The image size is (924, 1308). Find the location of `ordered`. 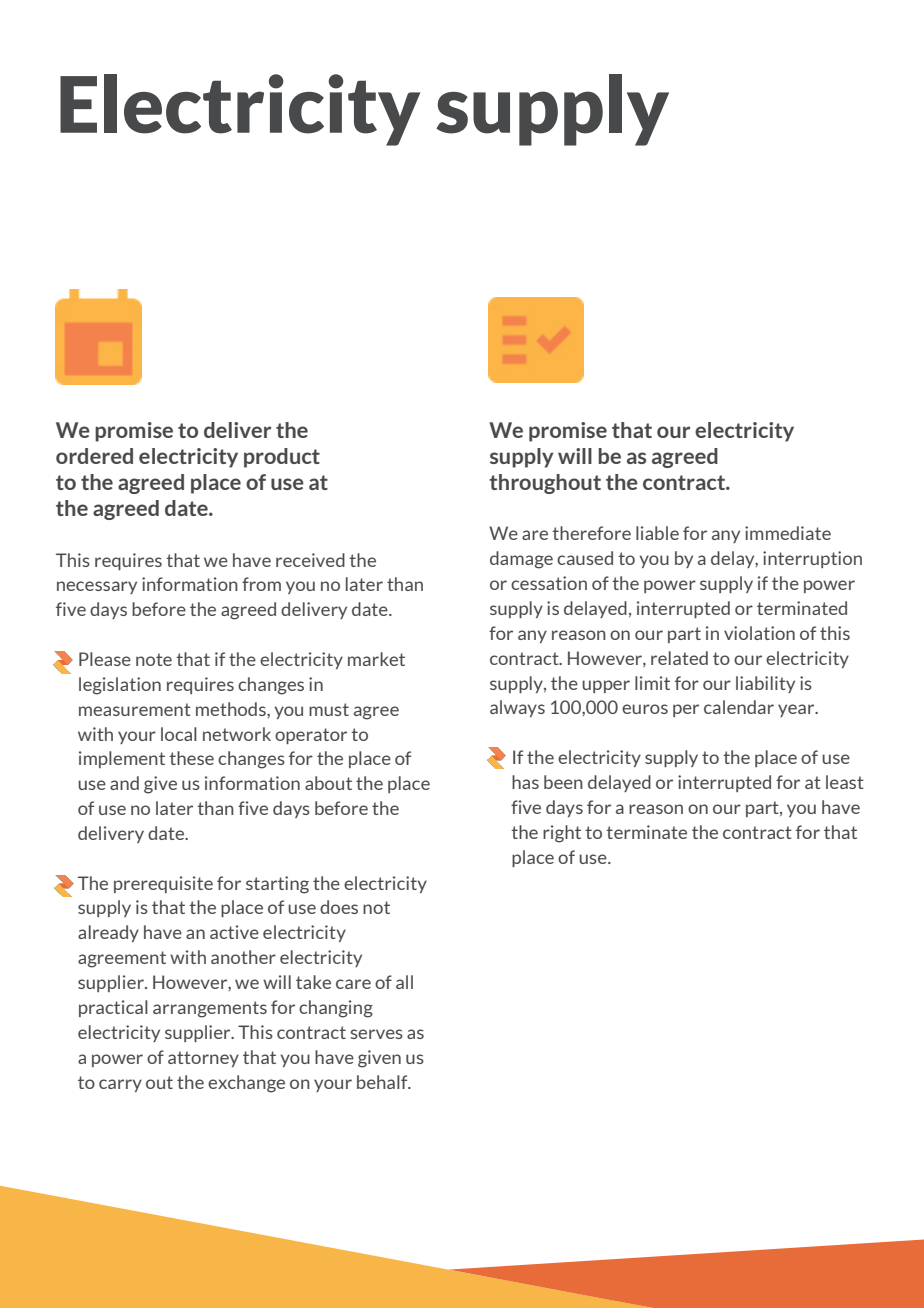

ordered is located at coordinates (94, 456).
